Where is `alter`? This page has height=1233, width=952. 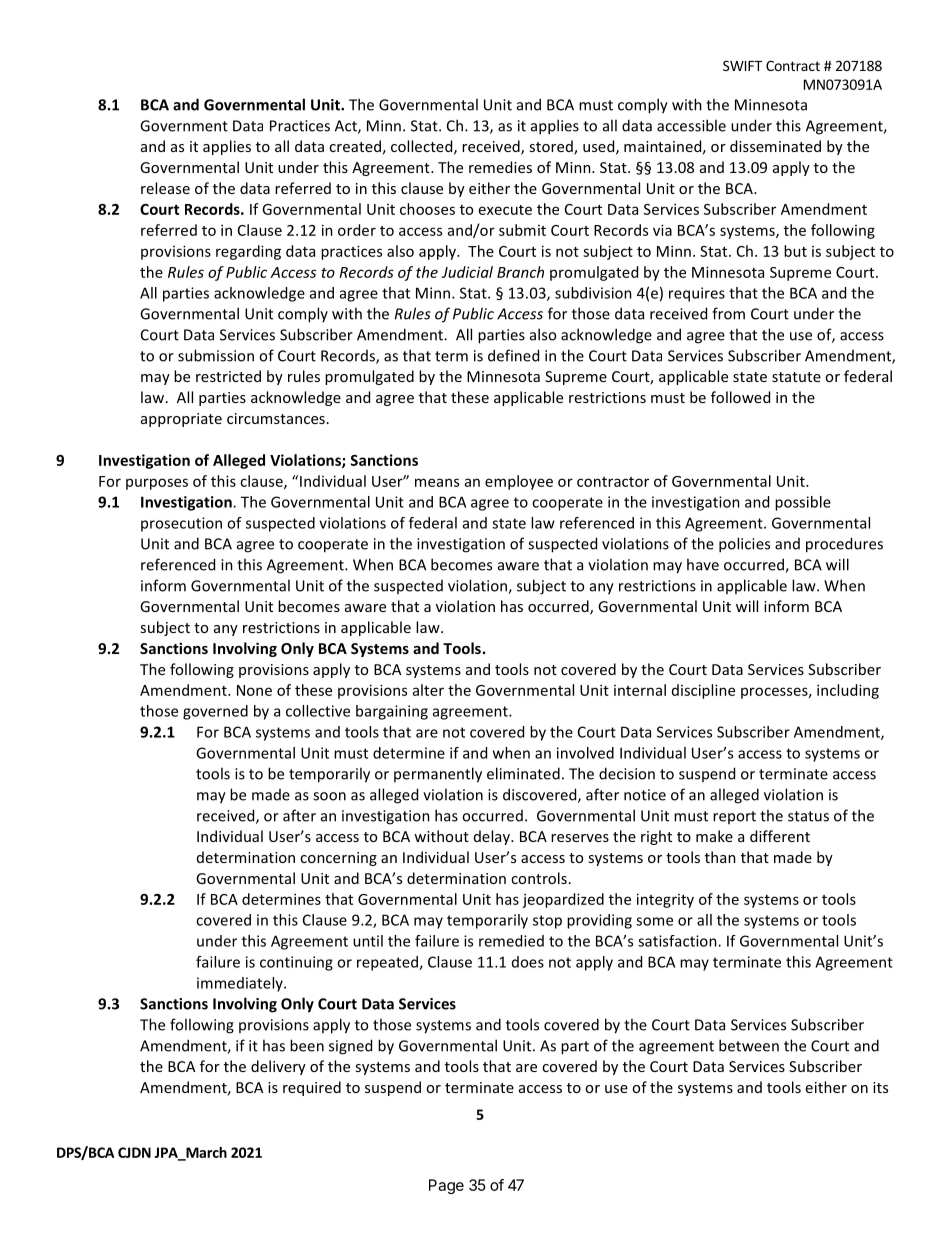
alter is located at coordinates (428, 690).
